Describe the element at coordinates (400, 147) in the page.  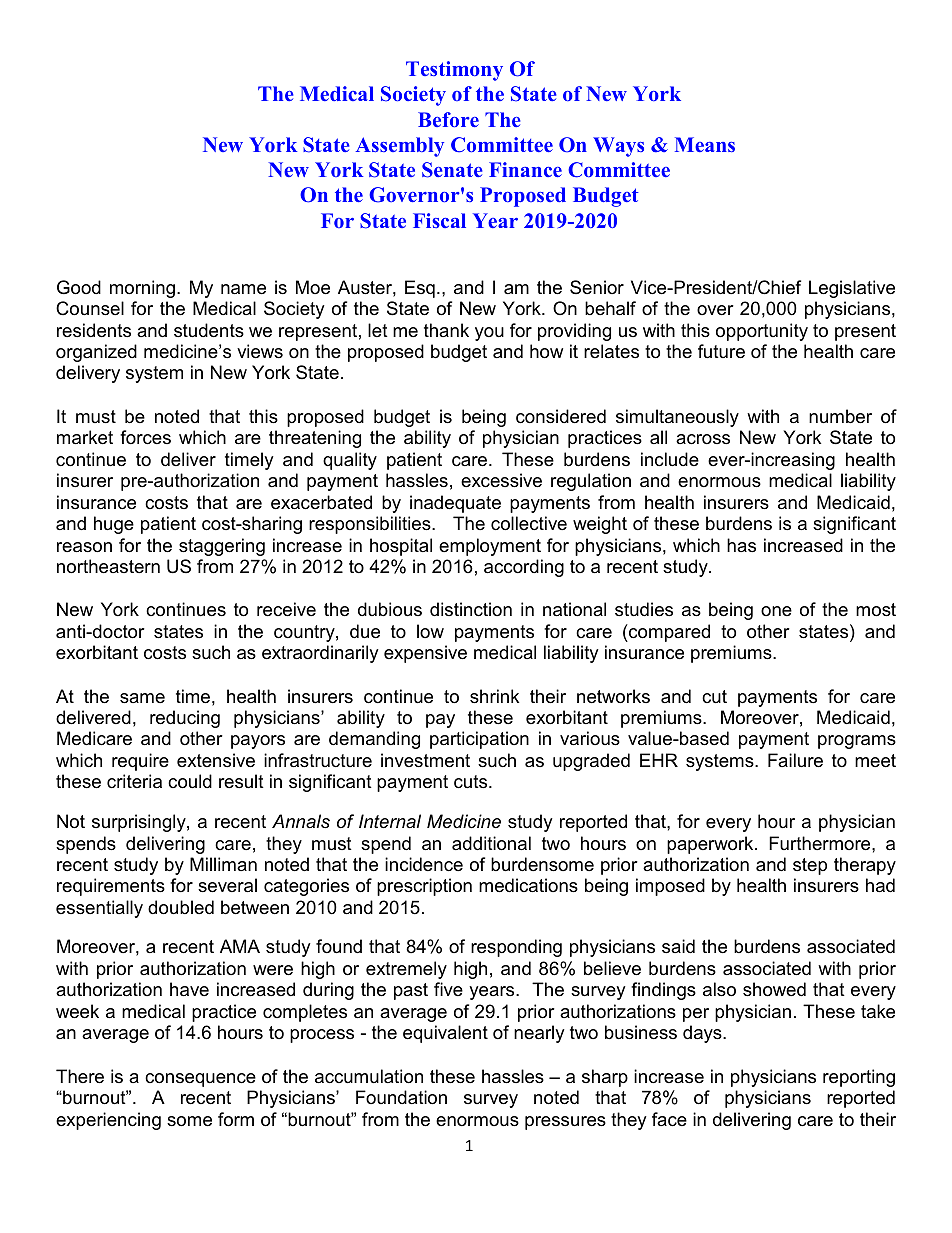
I see `Assembly` at that location.
